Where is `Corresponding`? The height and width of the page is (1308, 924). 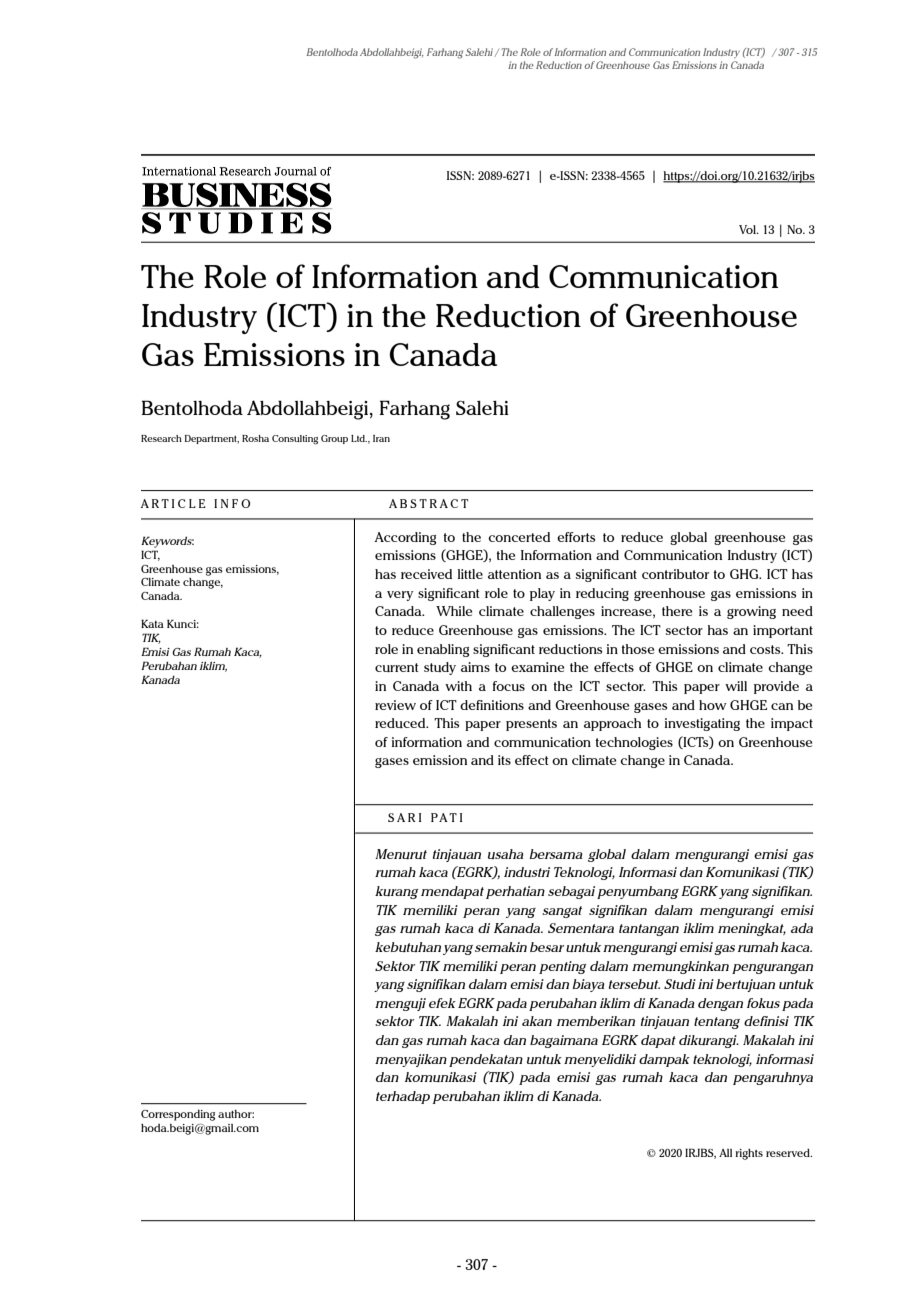
Corresponding is located at coordinates (178, 1115).
